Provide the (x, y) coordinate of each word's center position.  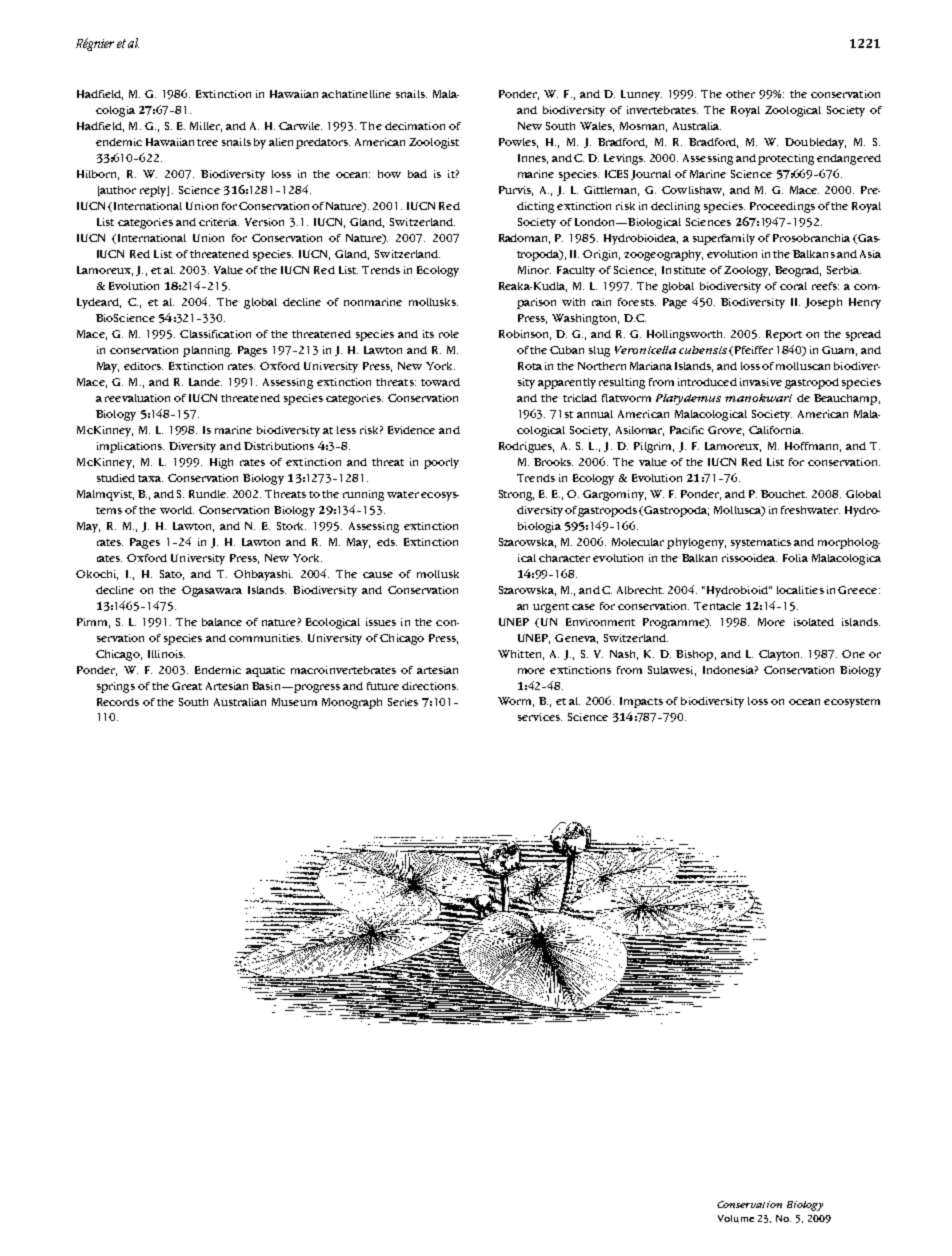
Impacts (641, 702)
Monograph (352, 703)
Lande (205, 382)
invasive (761, 382)
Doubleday (815, 143)
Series (403, 702)
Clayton (780, 655)
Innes (533, 159)
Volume (736, 1218)
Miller (206, 127)
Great (187, 686)
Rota (530, 366)
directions (430, 686)
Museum (294, 702)
